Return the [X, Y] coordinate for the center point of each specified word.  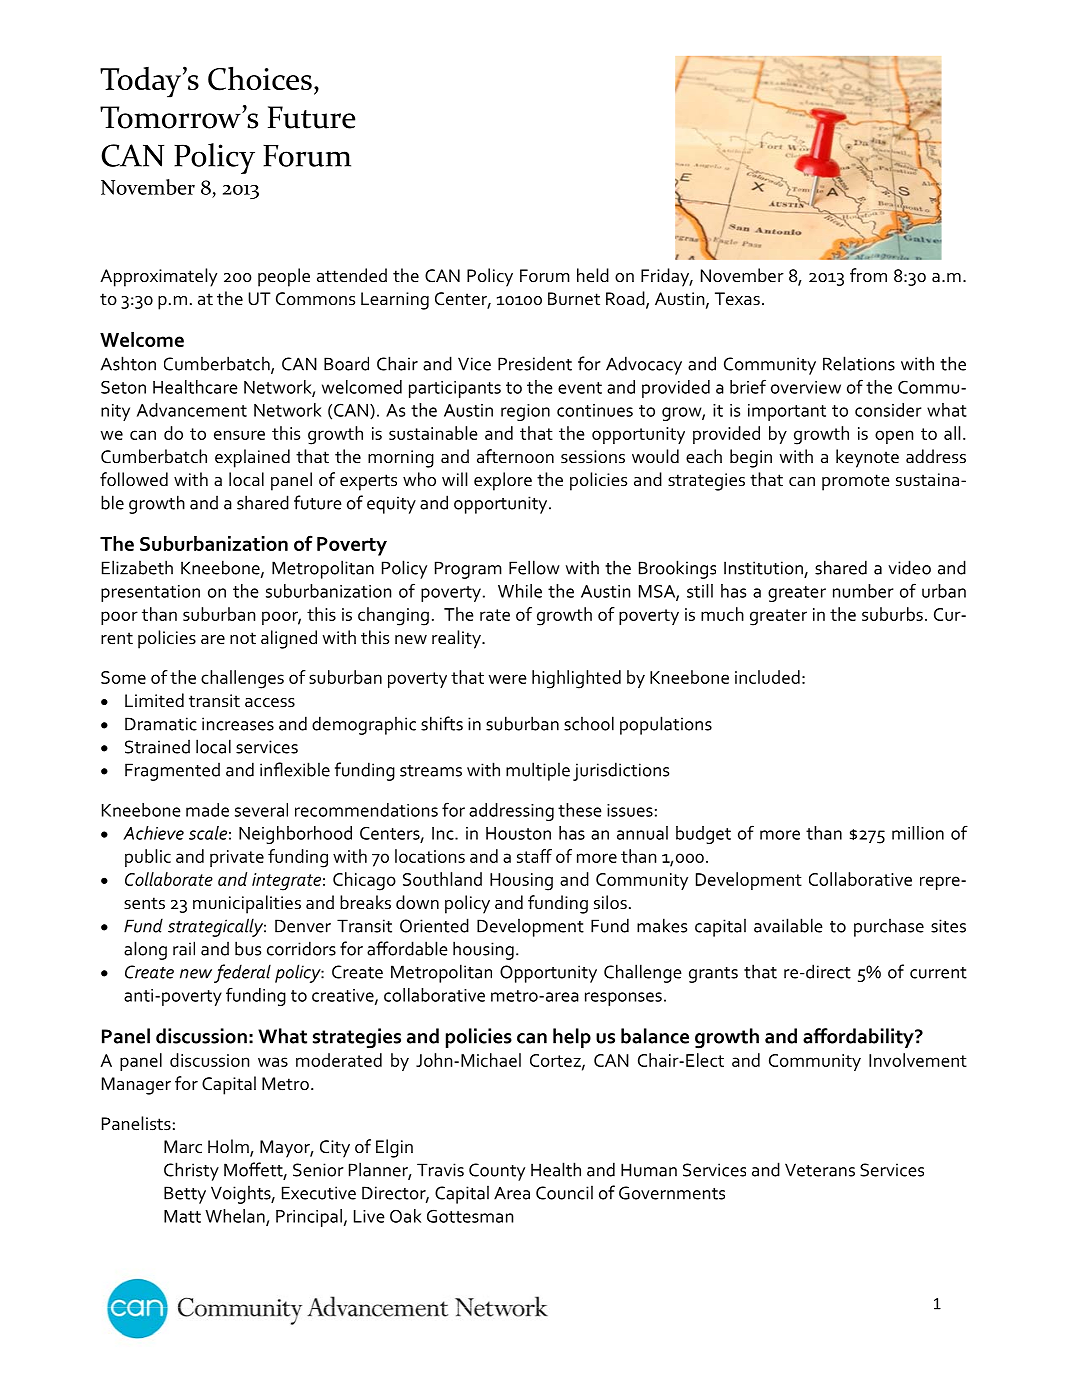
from [868, 275]
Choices [260, 78]
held [593, 275]
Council [564, 1192]
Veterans [820, 1170]
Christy [191, 1171]
